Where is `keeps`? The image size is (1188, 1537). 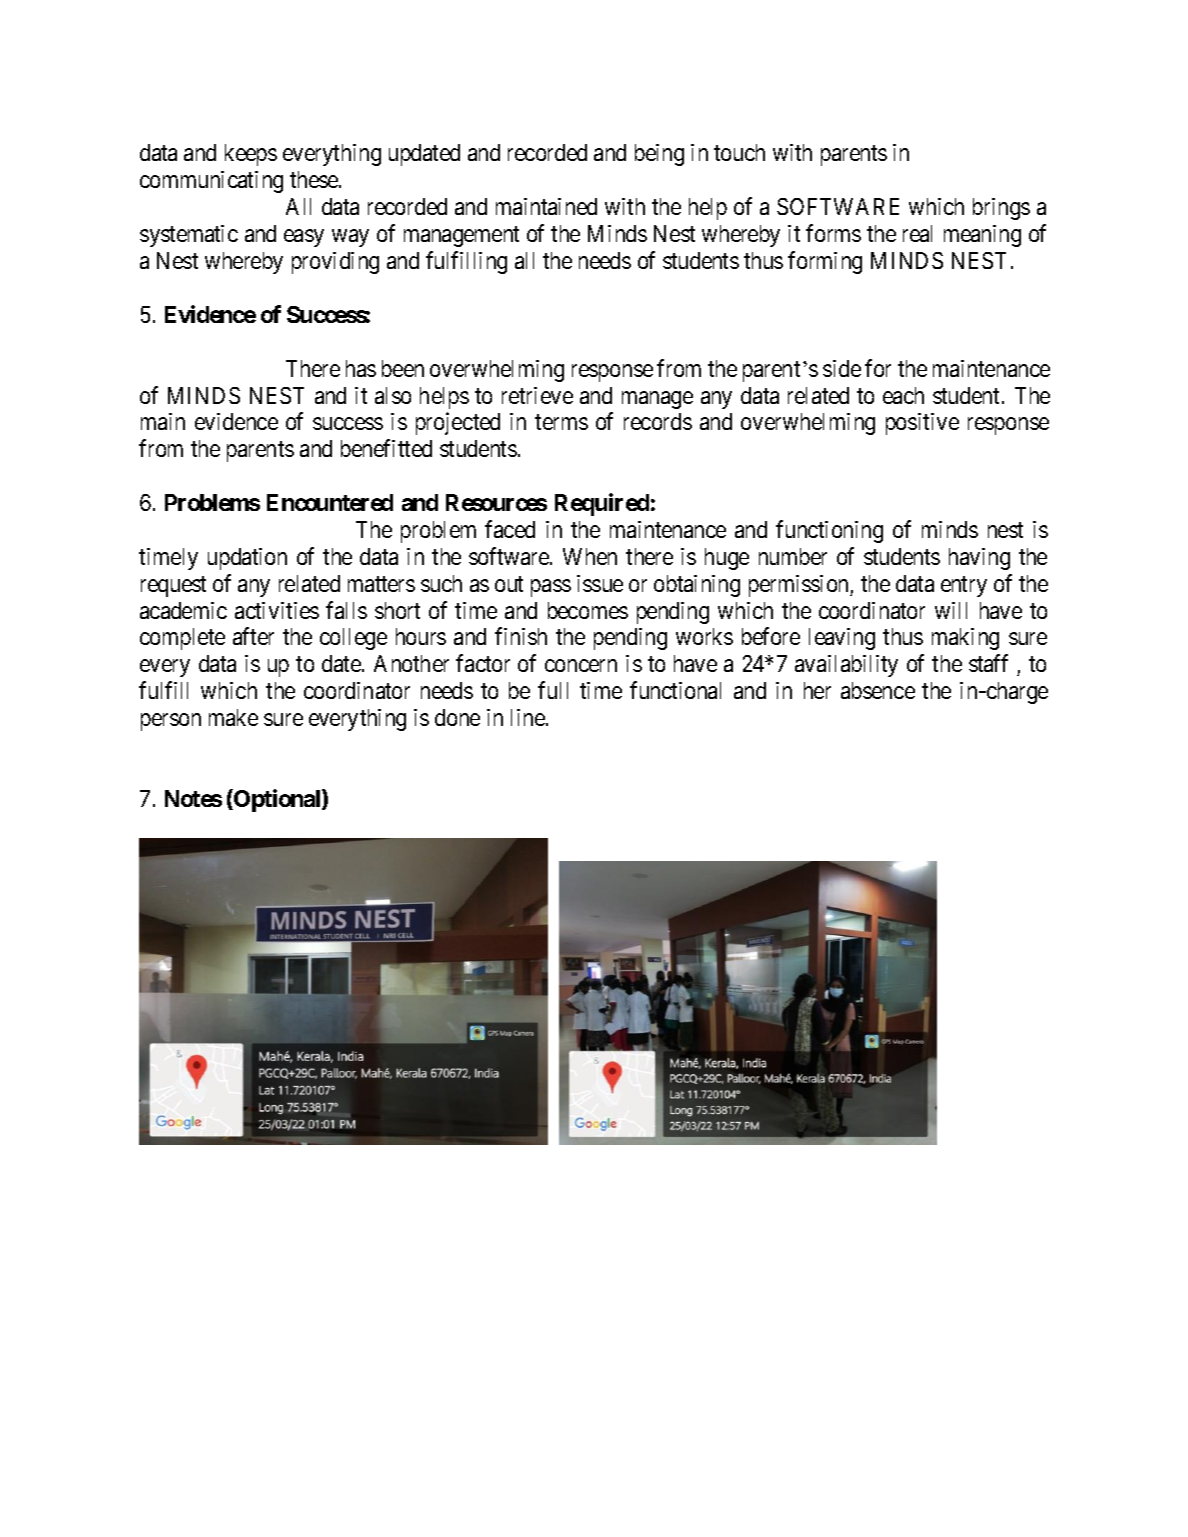 keeps is located at coordinates (251, 155).
